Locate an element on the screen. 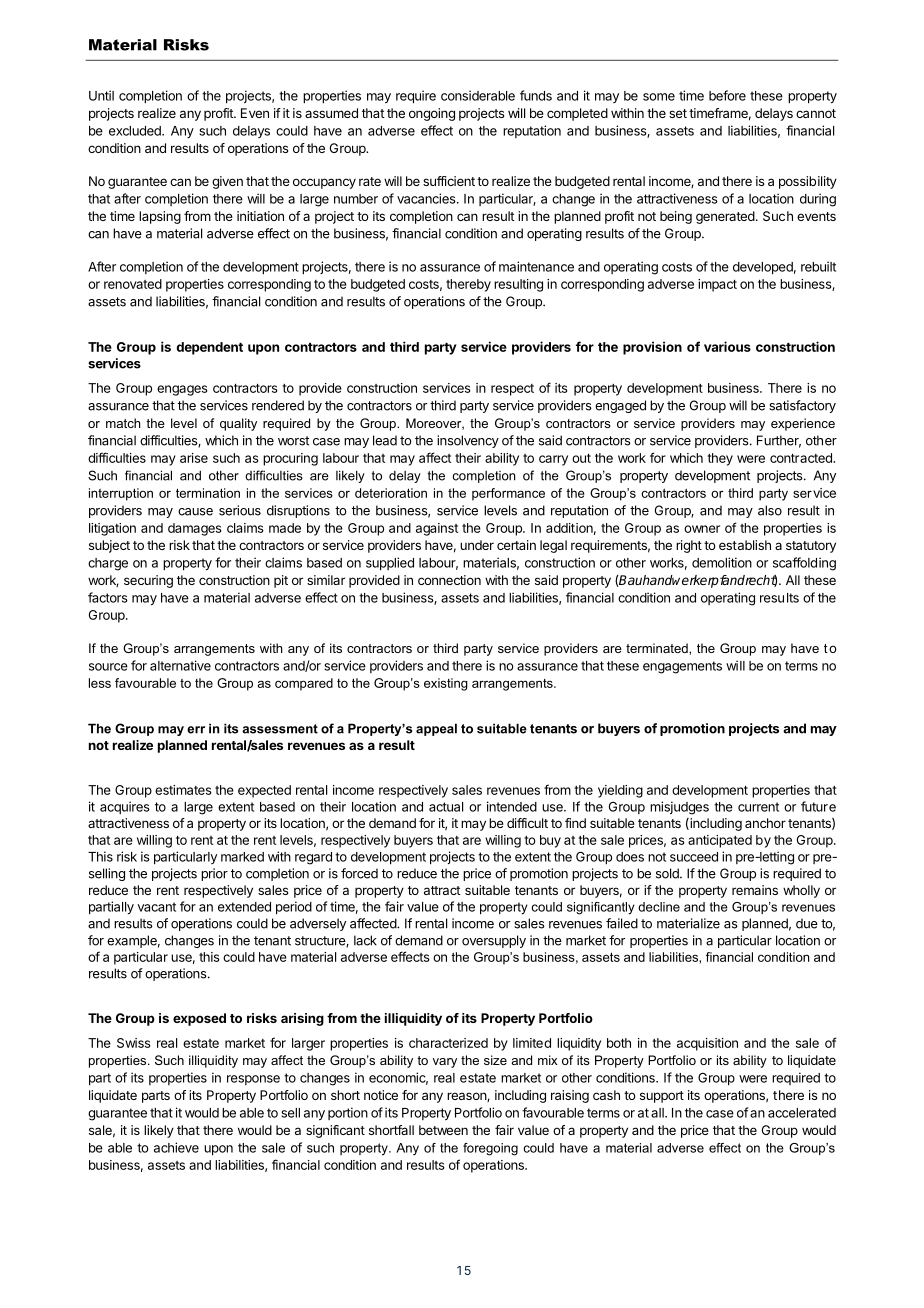  excluded is located at coordinates (136, 131).
